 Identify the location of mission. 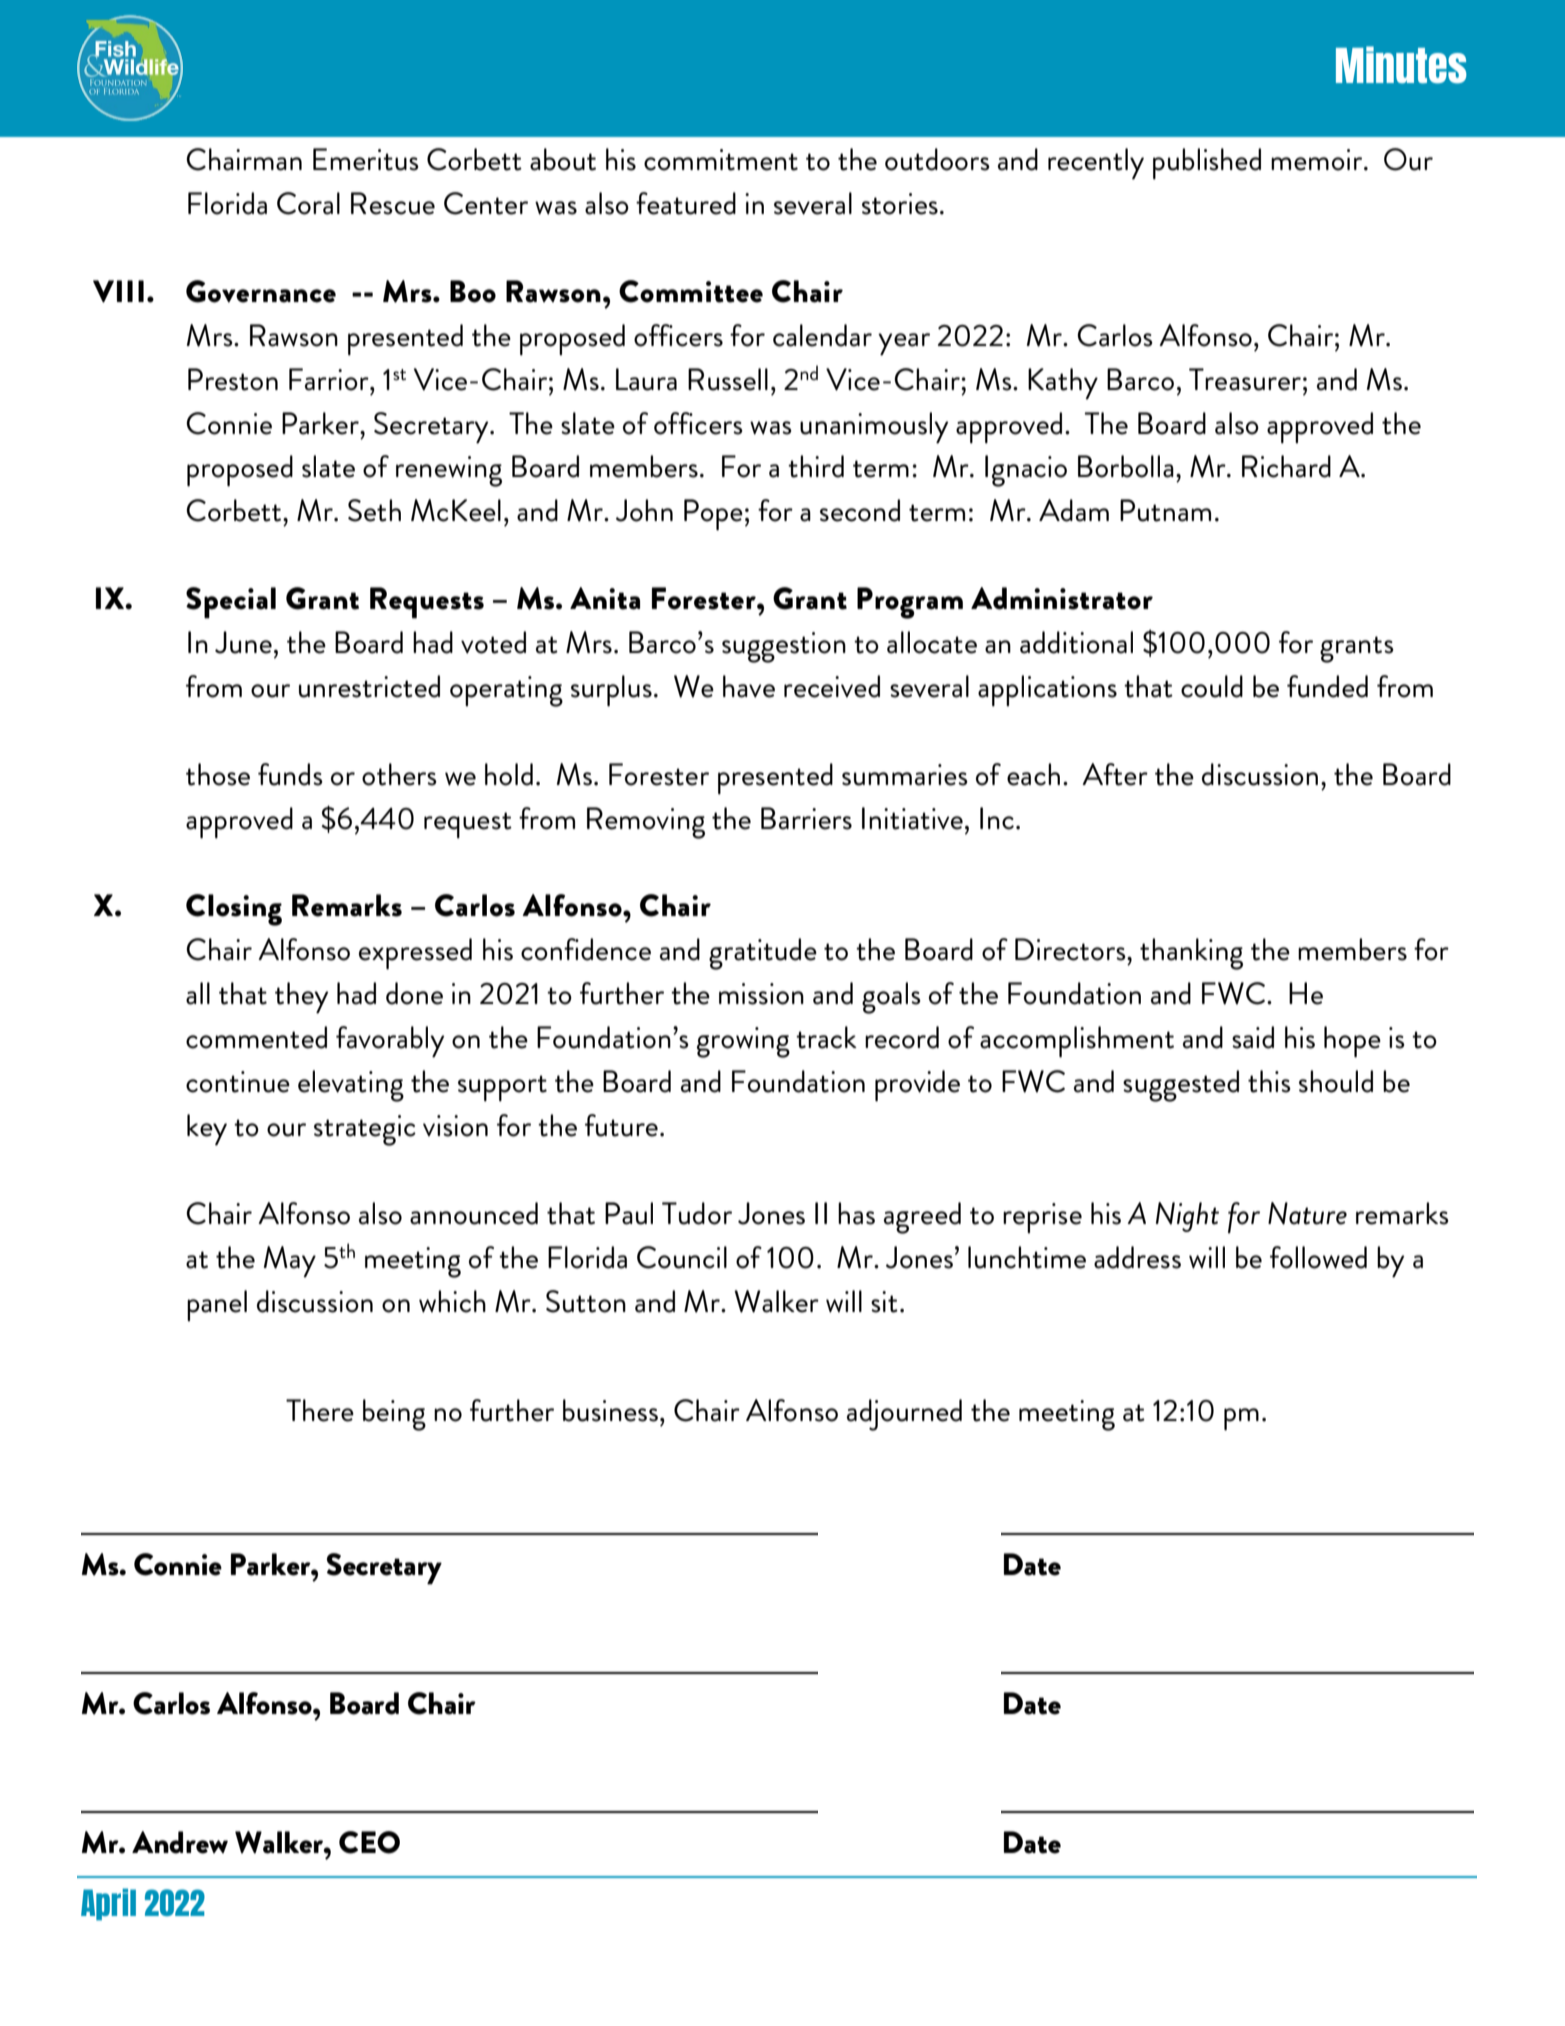
(761, 994).
